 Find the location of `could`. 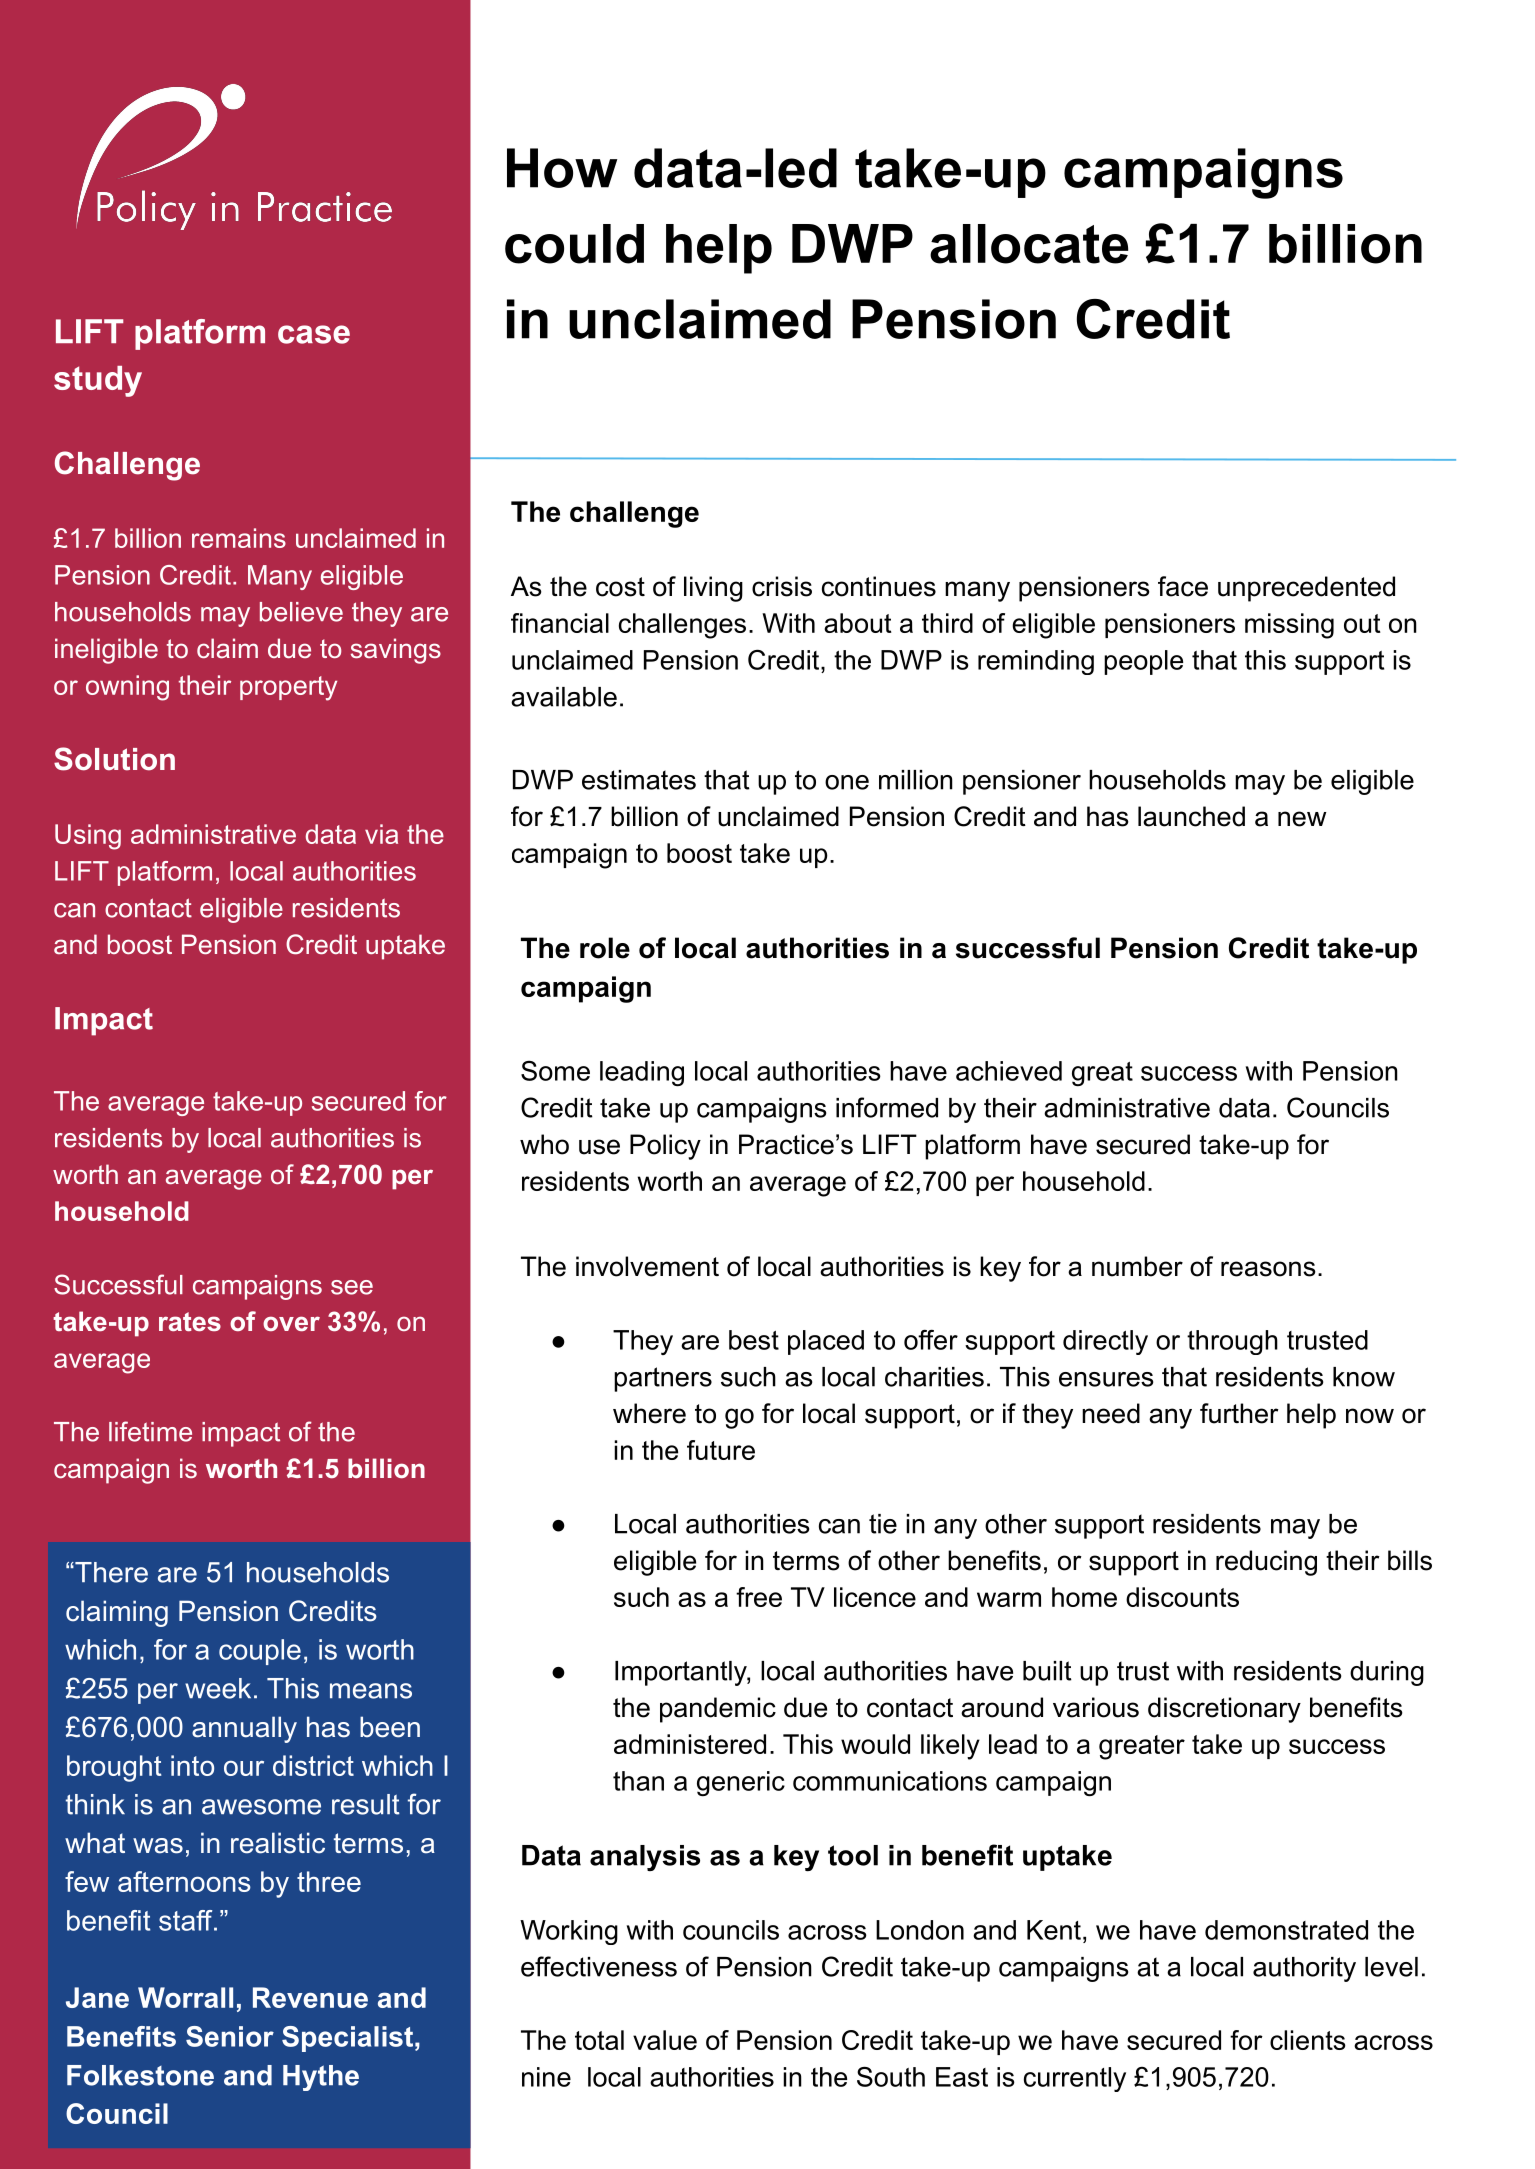

could is located at coordinates (574, 244).
